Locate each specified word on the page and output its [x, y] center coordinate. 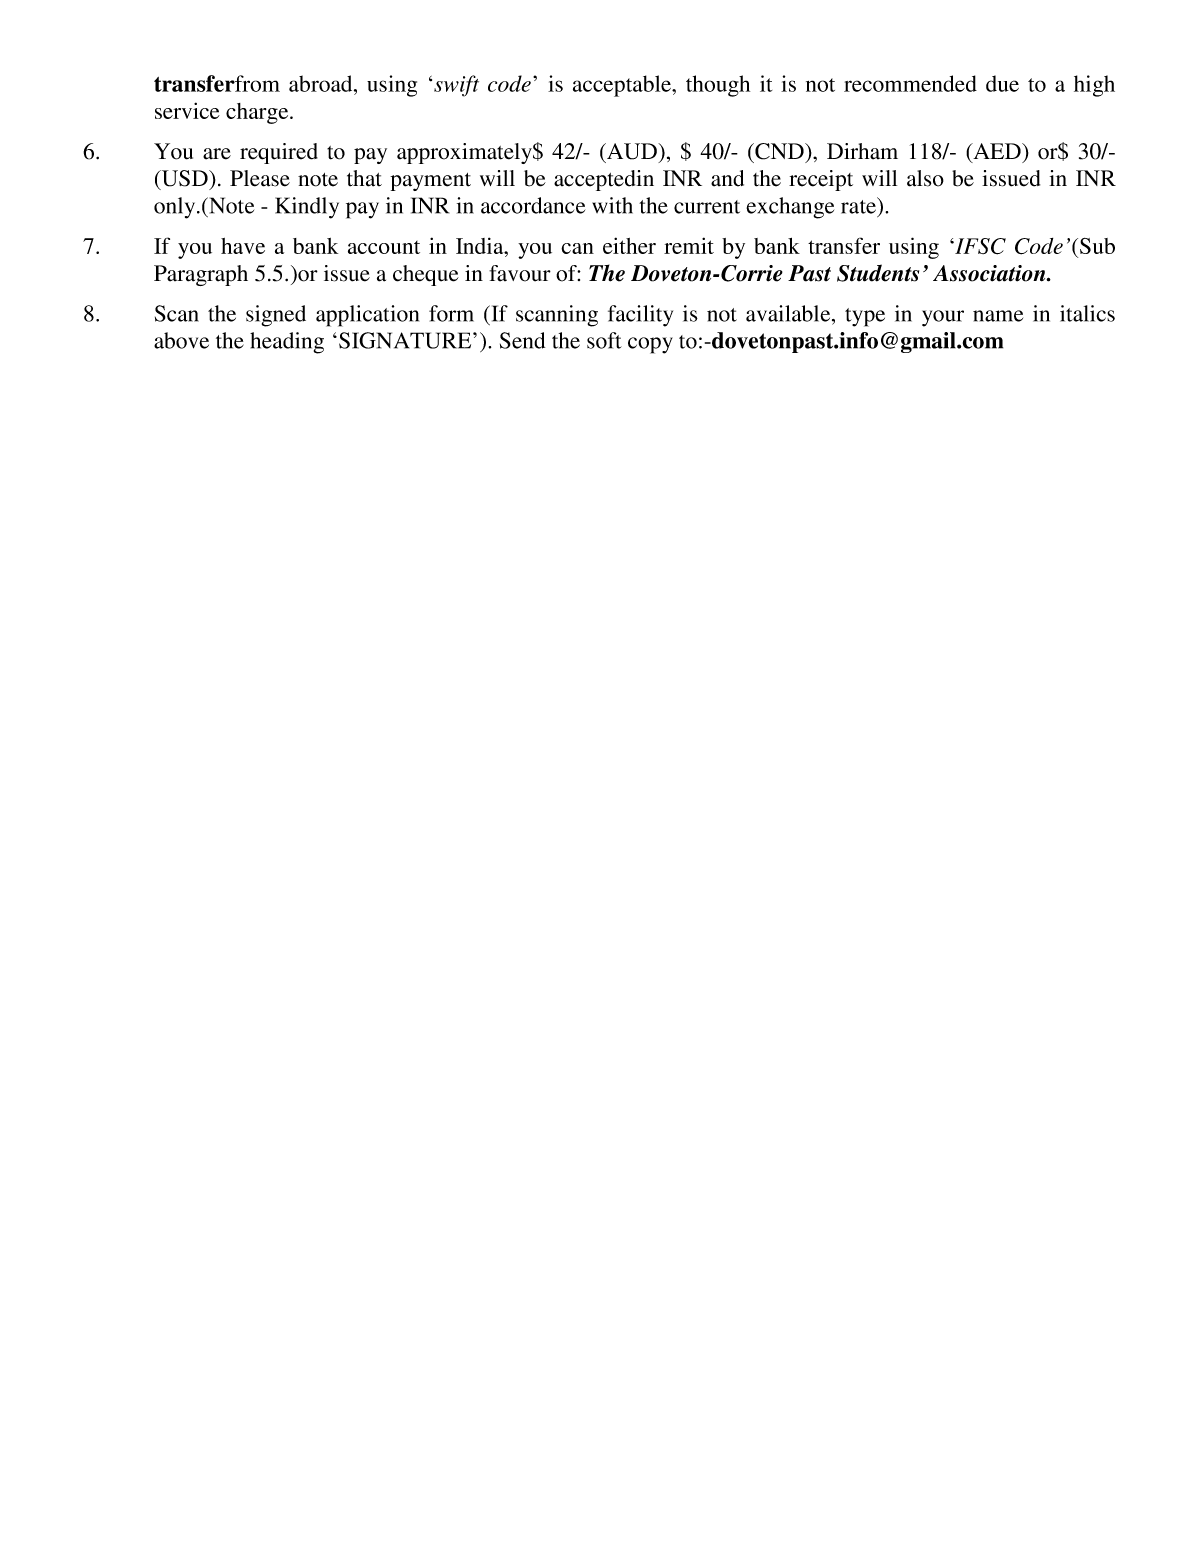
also [925, 178]
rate [860, 206]
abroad [322, 83]
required [279, 153]
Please [260, 178]
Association [990, 273]
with [612, 205]
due [1002, 83]
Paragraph [201, 275]
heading [287, 343]
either [629, 245]
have [243, 246]
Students [878, 273]
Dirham [862, 151]
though [718, 86]
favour [520, 273]
